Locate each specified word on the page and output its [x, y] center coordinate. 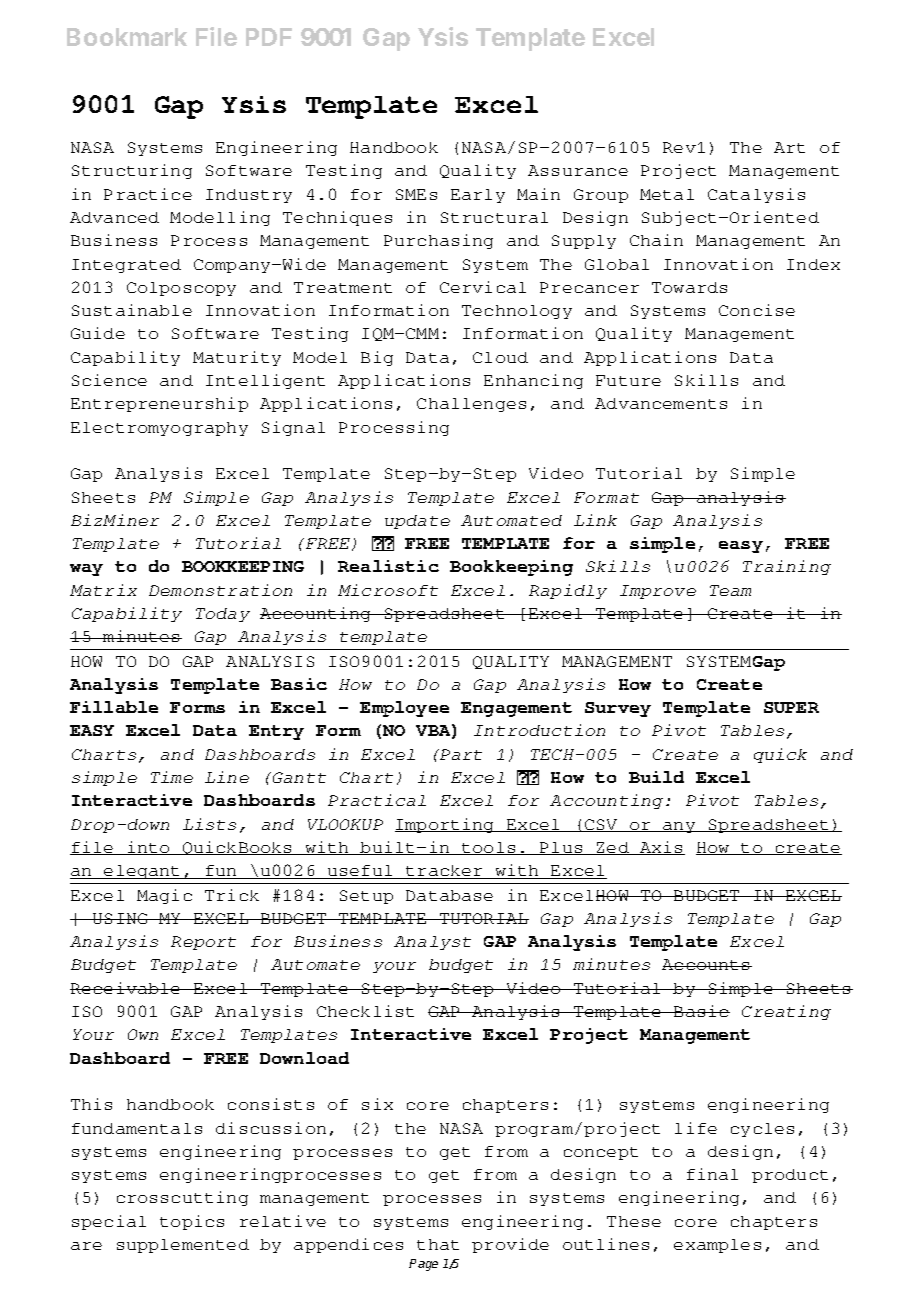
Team [730, 590]
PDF [269, 37]
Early [478, 196]
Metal [667, 194]
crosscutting [182, 1198]
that [438, 1244]
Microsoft [388, 590]
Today [223, 615]
